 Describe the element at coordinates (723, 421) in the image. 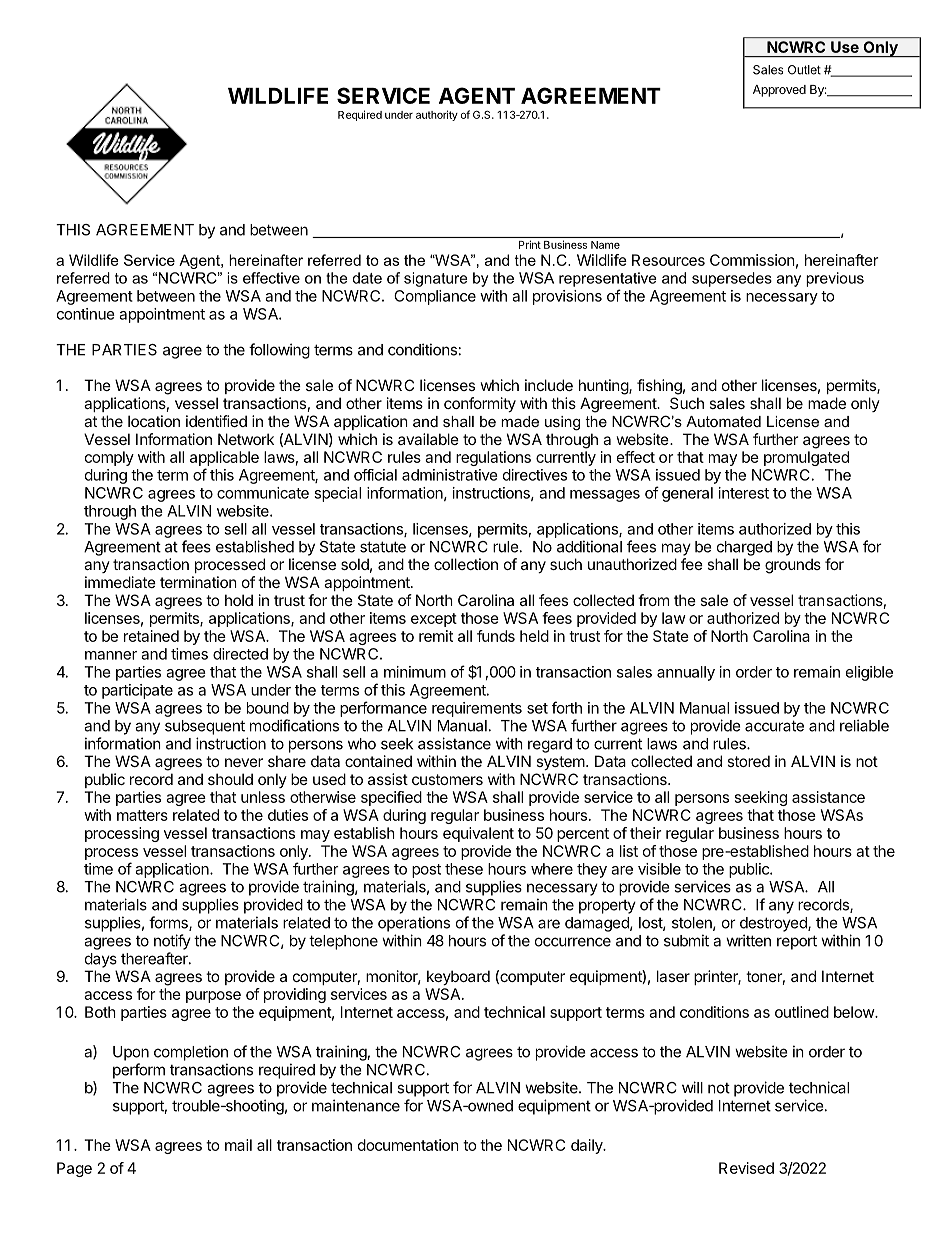

I see `Automated` at that location.
